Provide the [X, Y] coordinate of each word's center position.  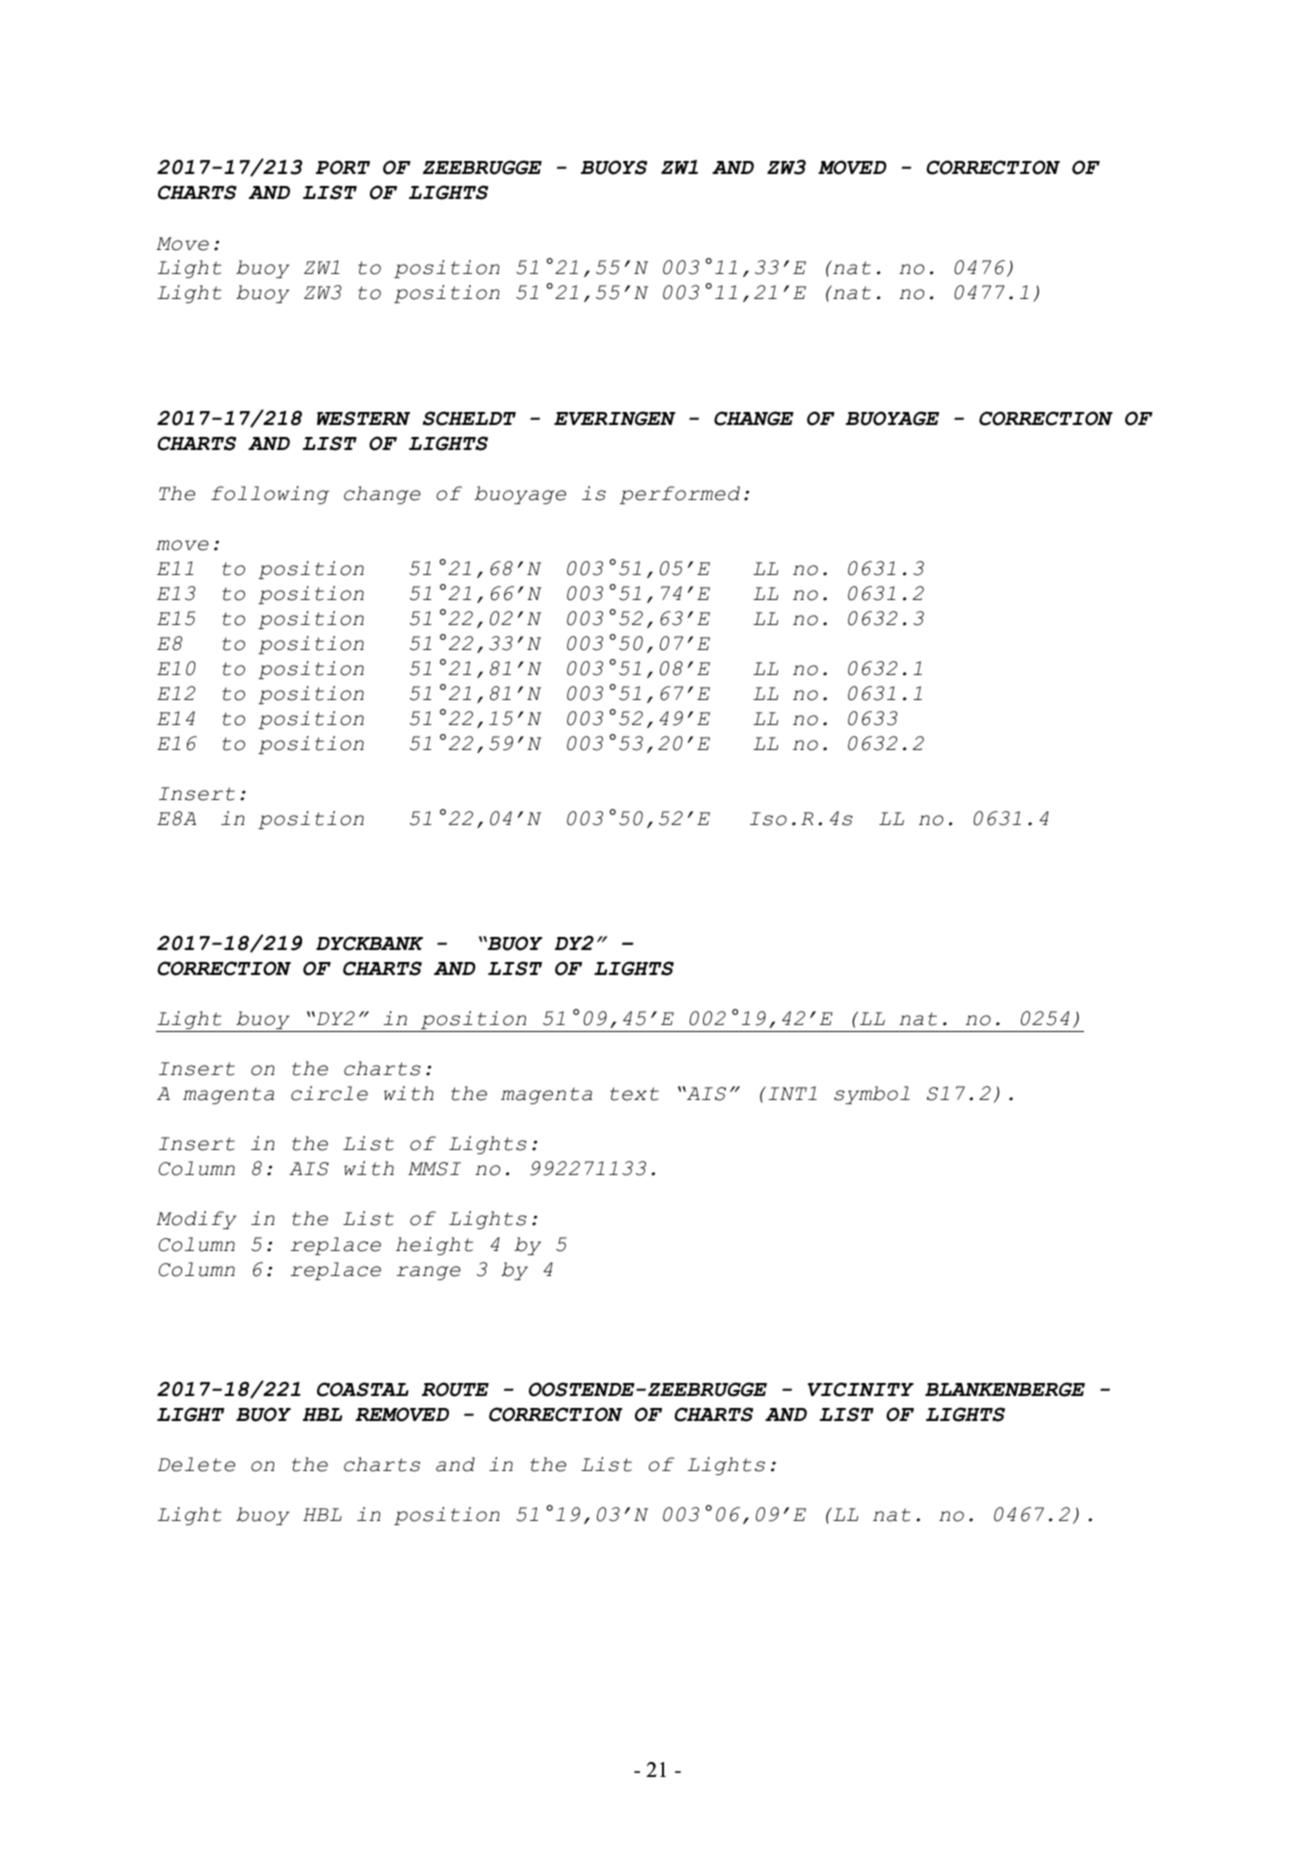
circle [329, 1093]
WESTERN [363, 418]
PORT [343, 167]
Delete [196, 1464]
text [634, 1094]
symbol [872, 1095]
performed [680, 495]
